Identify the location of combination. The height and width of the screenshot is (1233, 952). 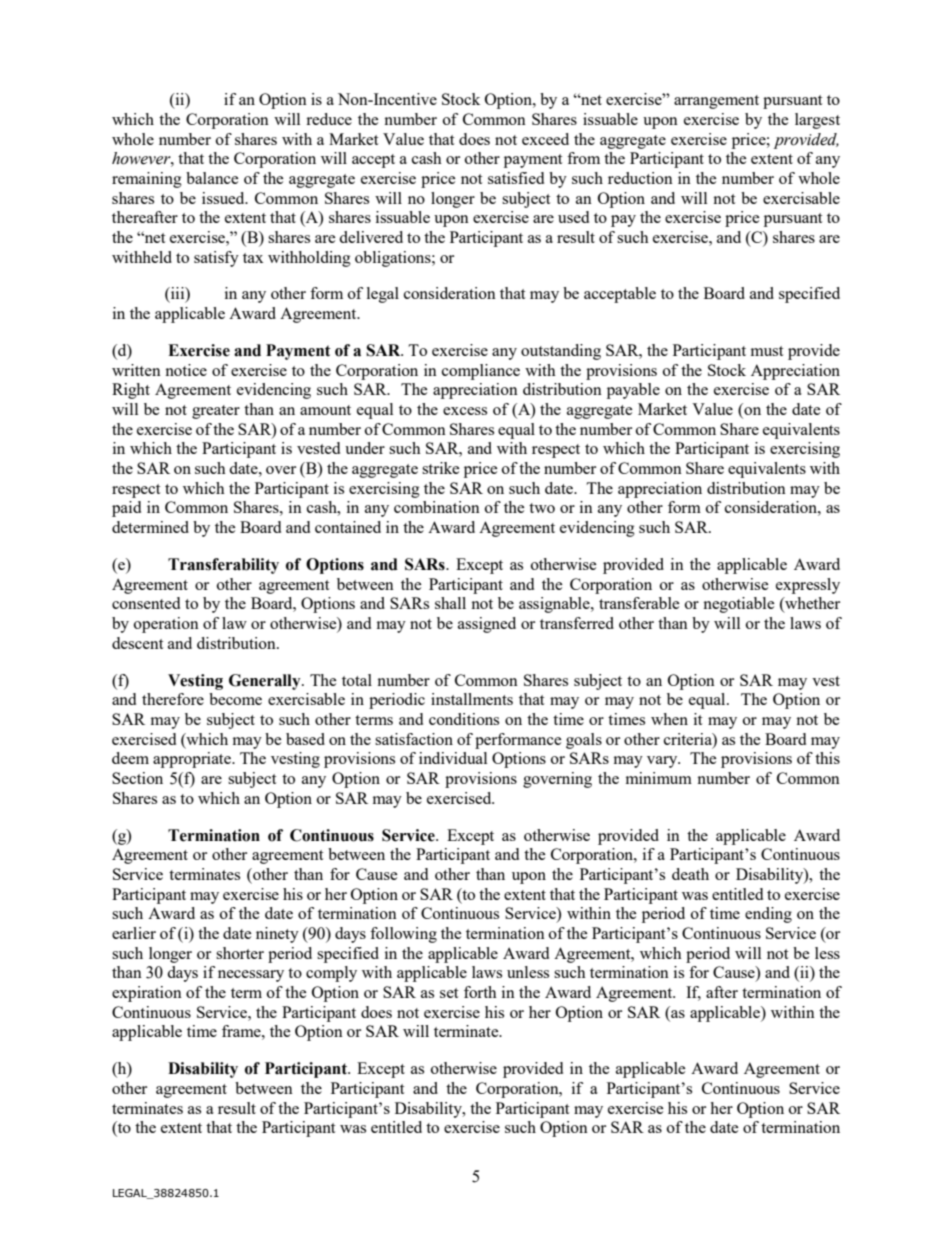
(437, 507).
